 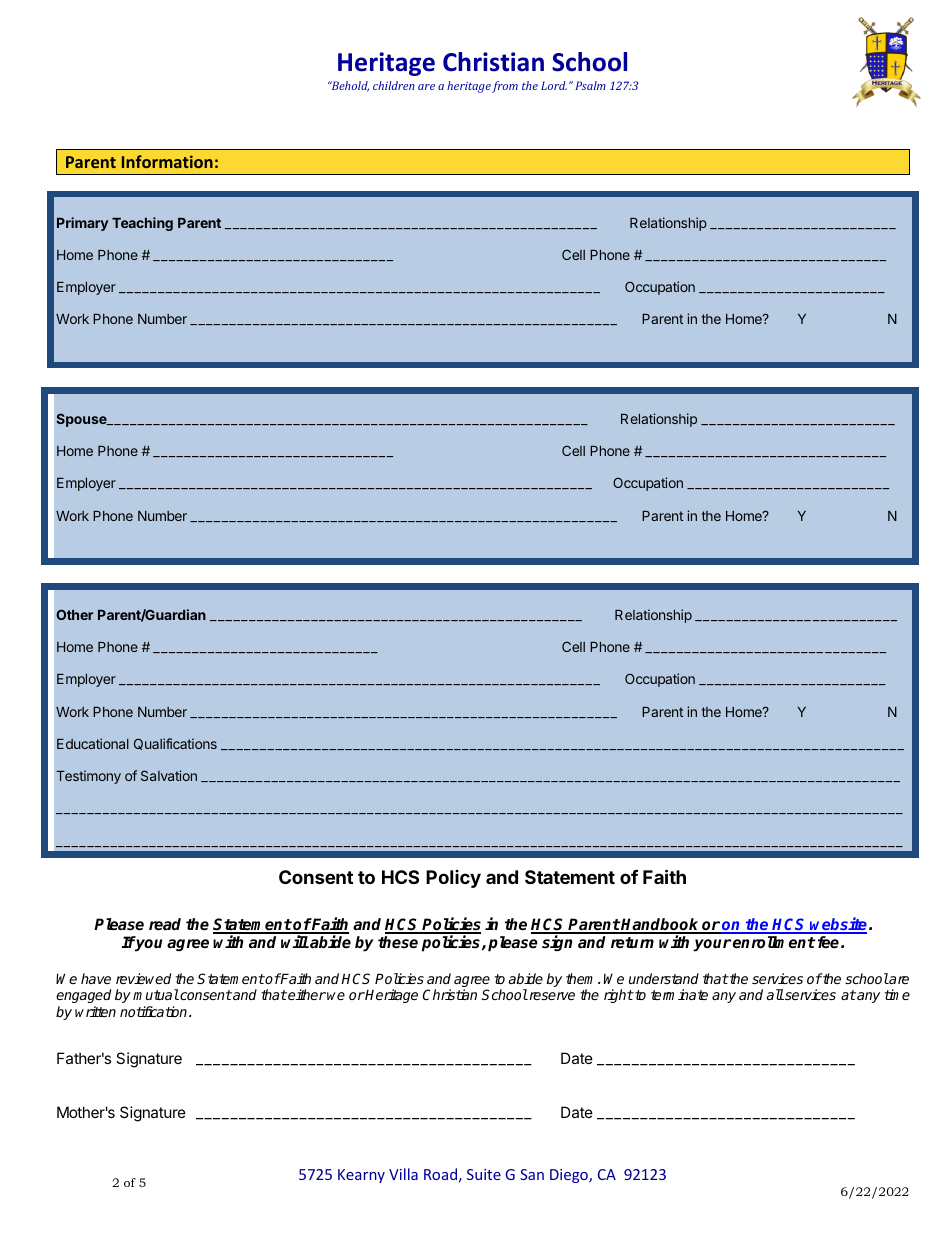 I want to click on these, so click(x=398, y=942).
